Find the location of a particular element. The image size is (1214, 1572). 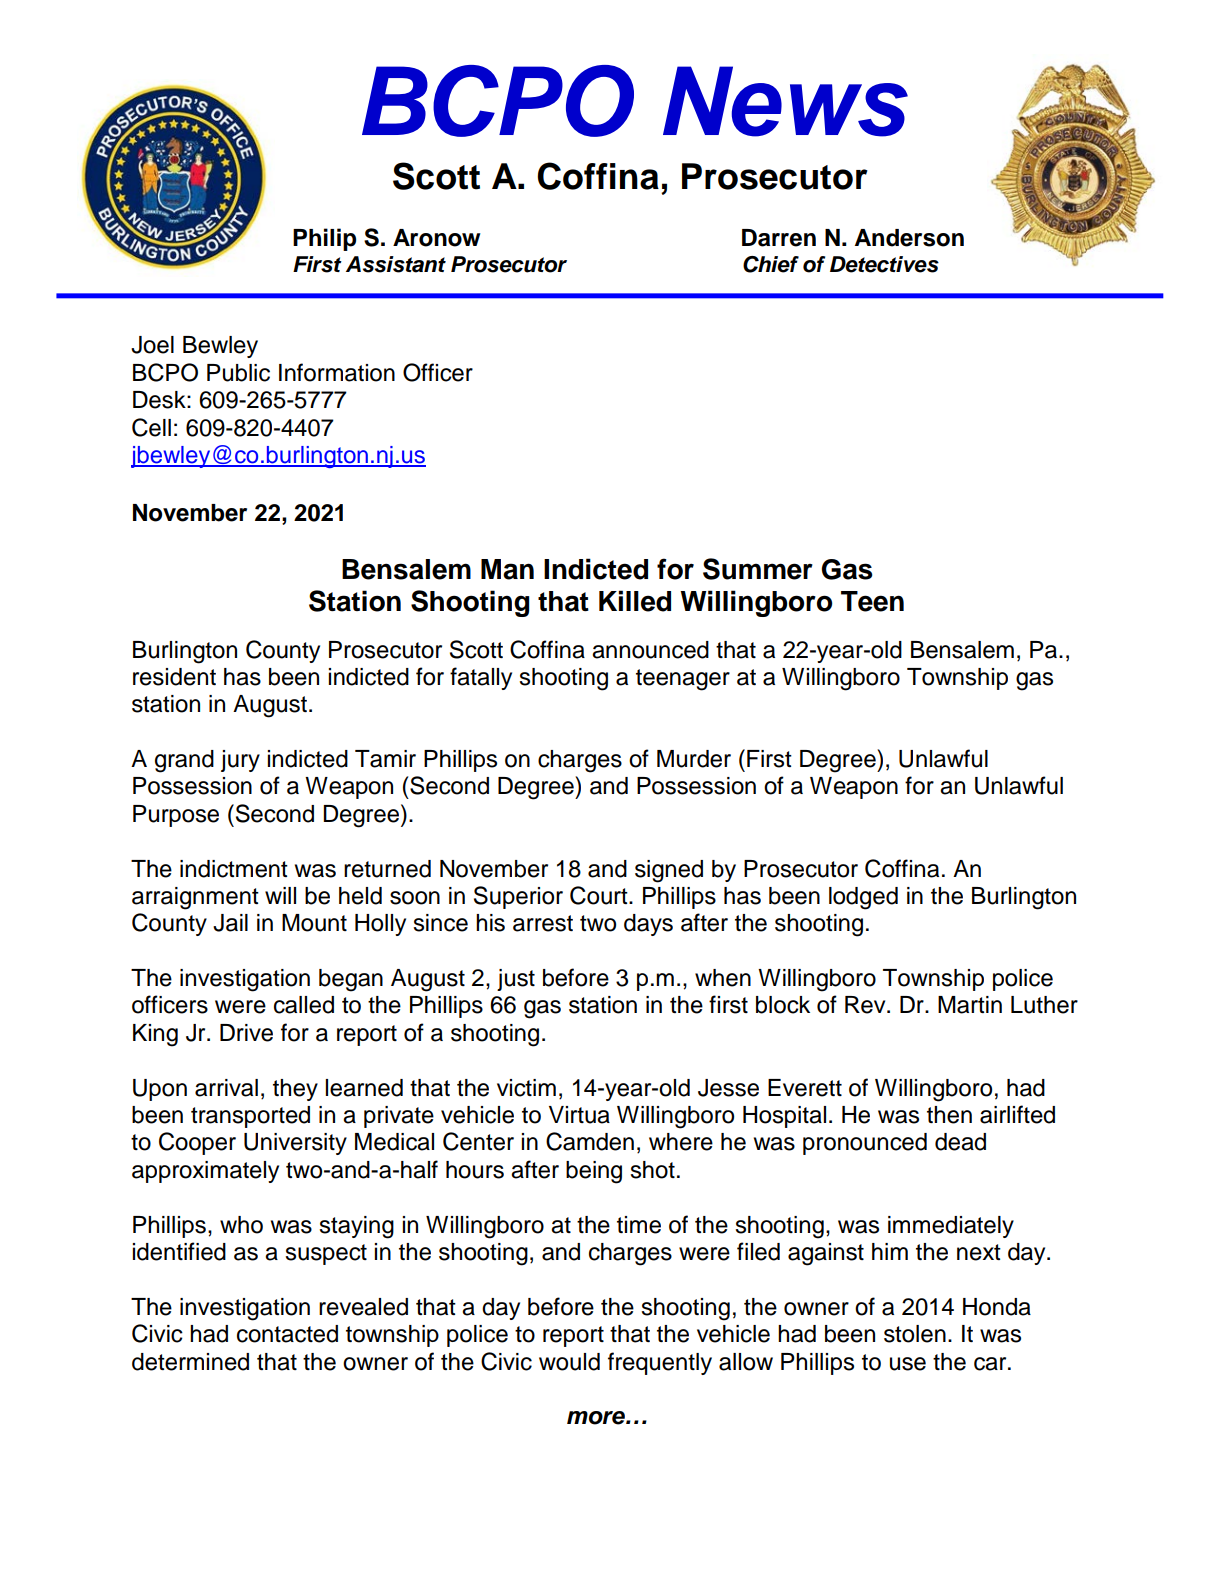

lodged is located at coordinates (863, 898).
